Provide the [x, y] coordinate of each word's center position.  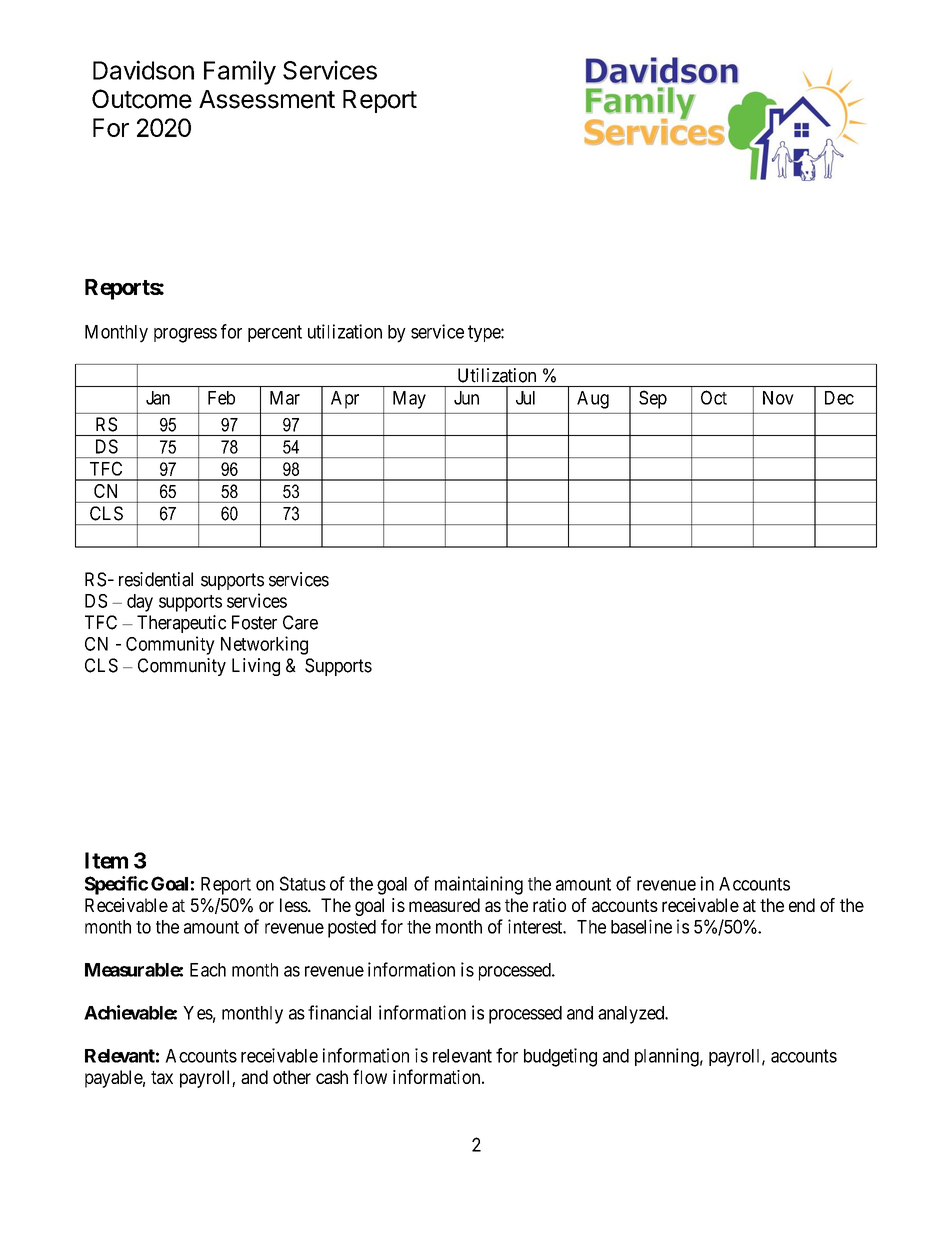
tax [162, 1077]
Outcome [142, 99]
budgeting [560, 1057]
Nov [778, 398]
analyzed [632, 1015]
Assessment [267, 99]
